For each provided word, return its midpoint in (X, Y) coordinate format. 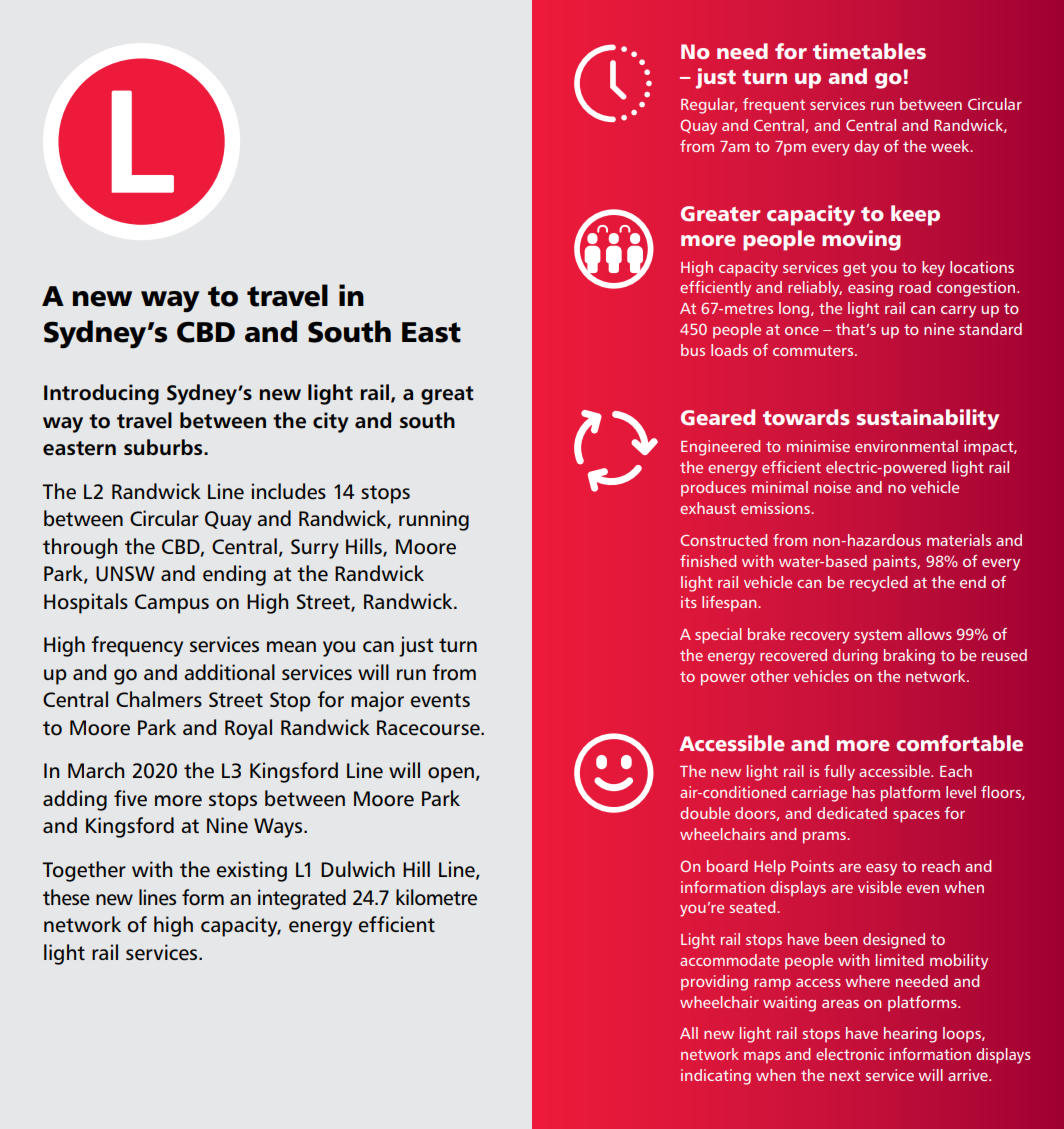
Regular (709, 106)
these (66, 897)
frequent (774, 106)
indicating (716, 1077)
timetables (869, 51)
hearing (910, 1035)
